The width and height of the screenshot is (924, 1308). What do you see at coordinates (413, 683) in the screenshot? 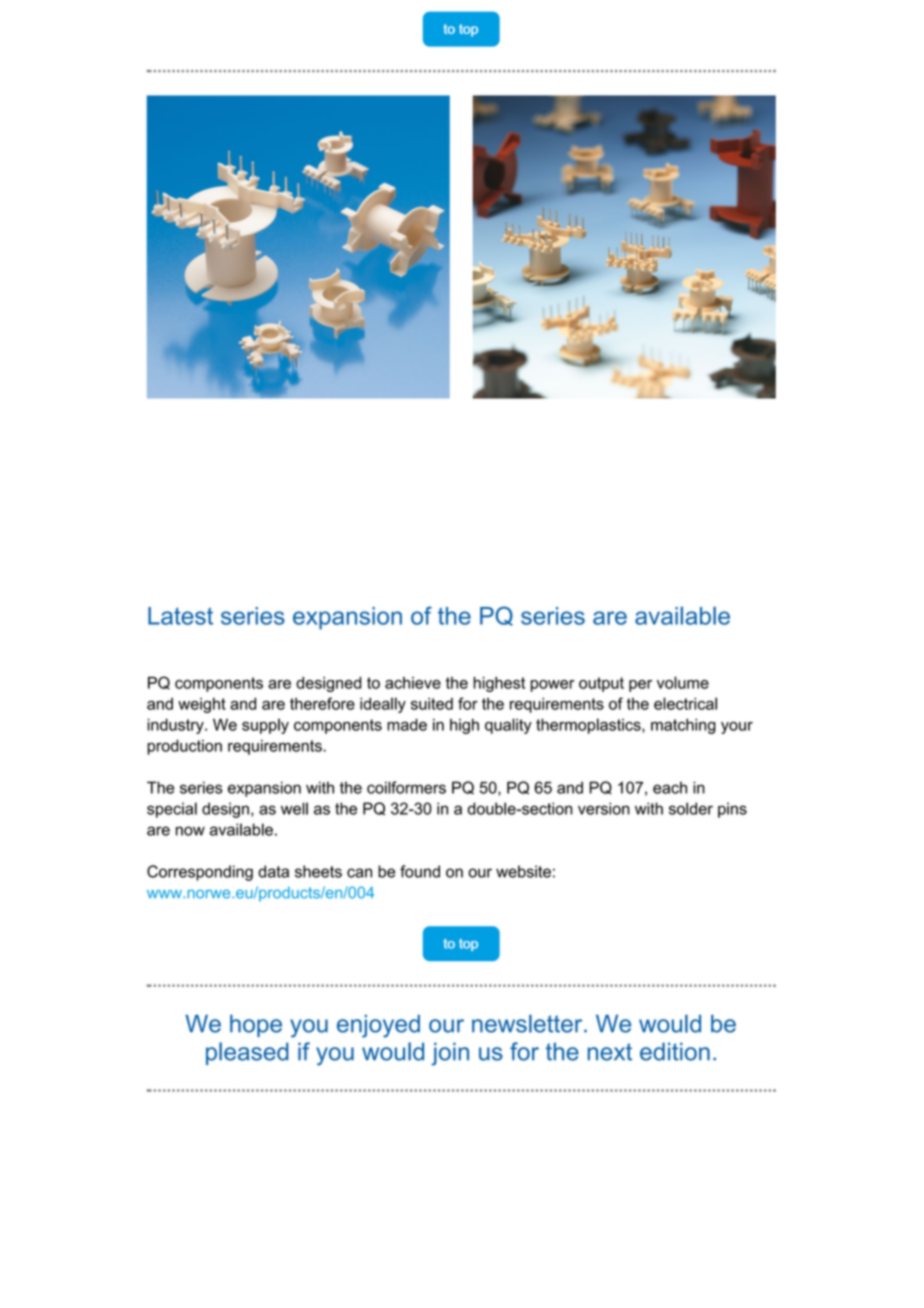
I see `achieve` at bounding box center [413, 683].
